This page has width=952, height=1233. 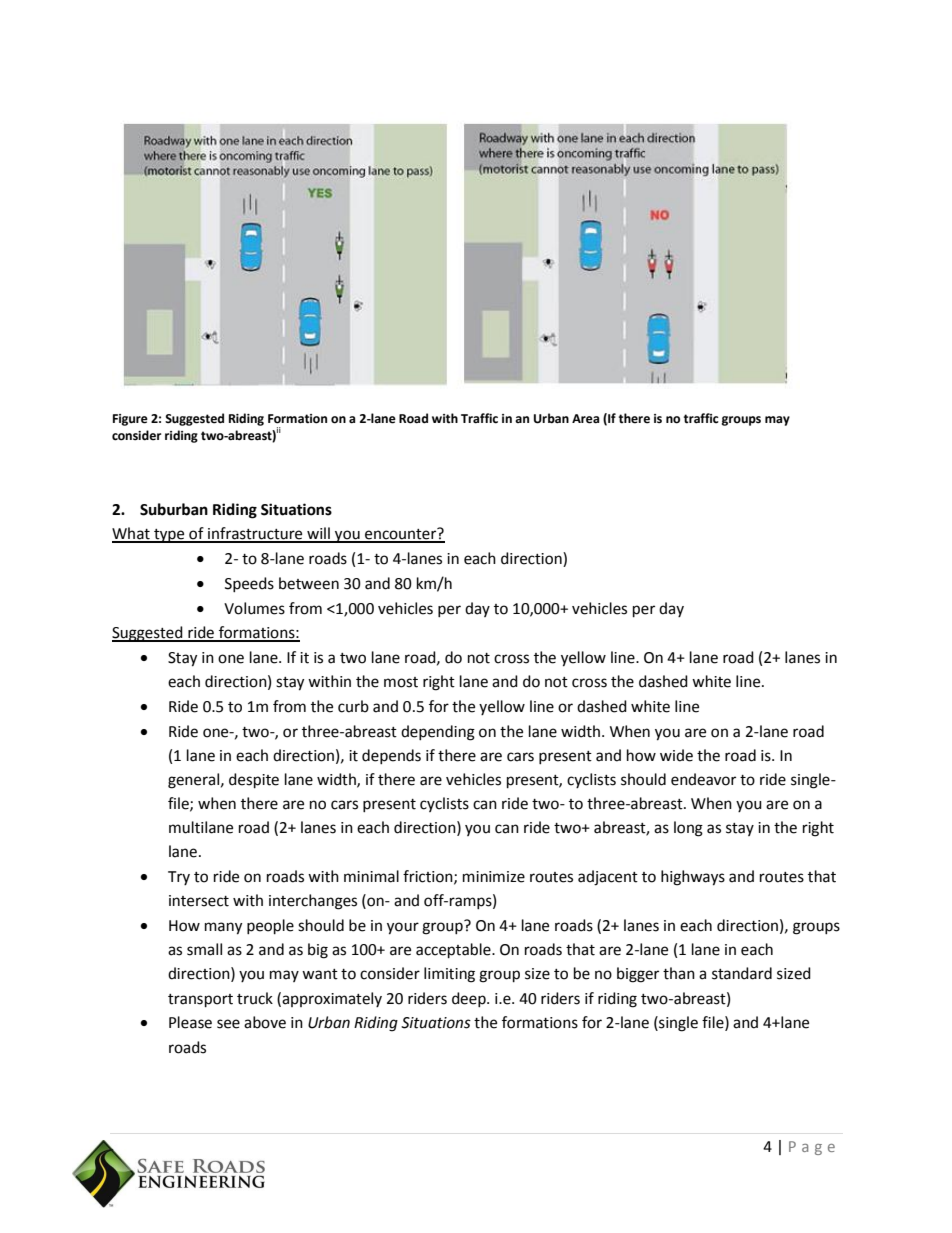 I want to click on Area, so click(x=585, y=419).
